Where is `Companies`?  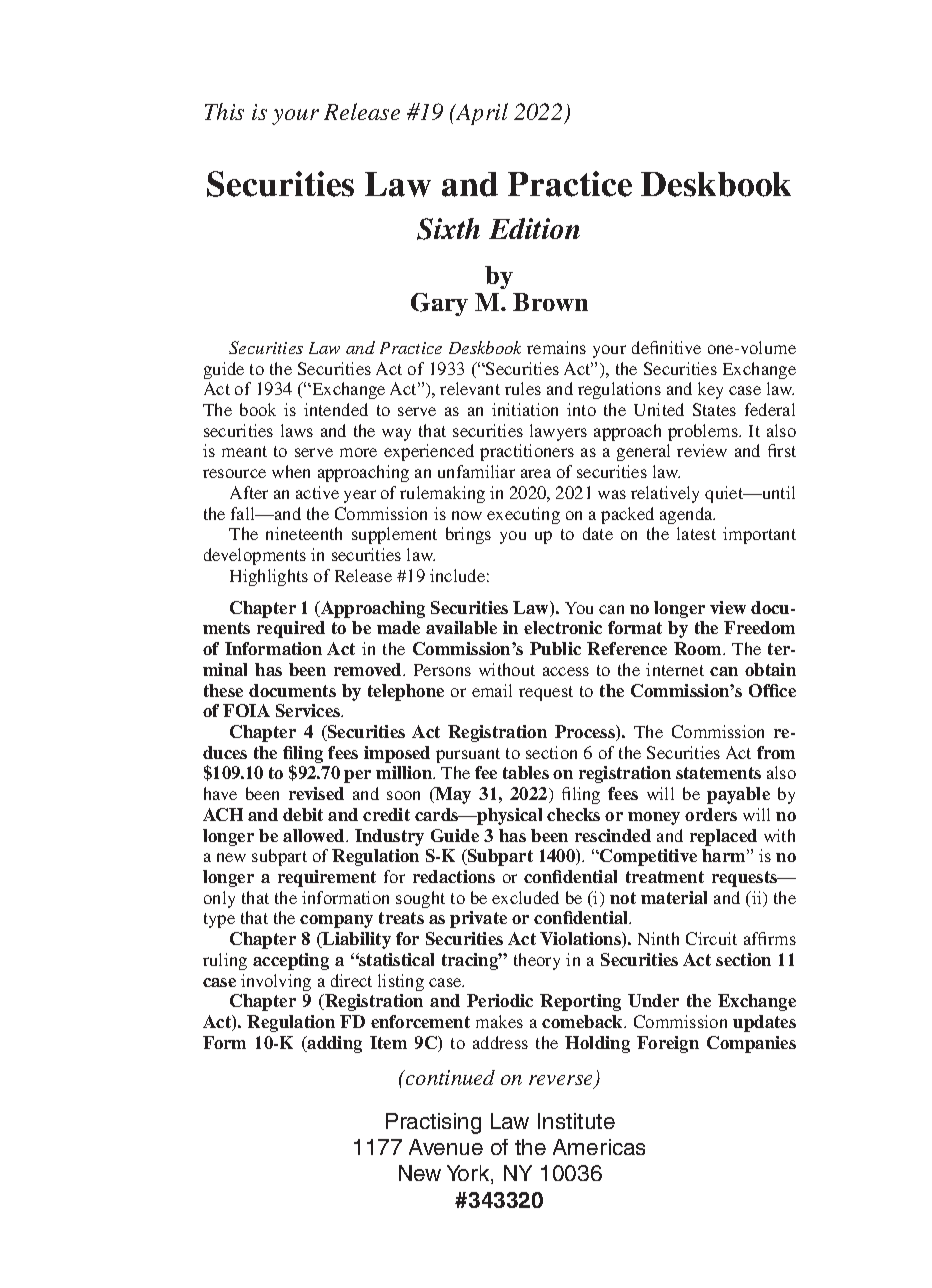
Companies is located at coordinates (751, 1044).
